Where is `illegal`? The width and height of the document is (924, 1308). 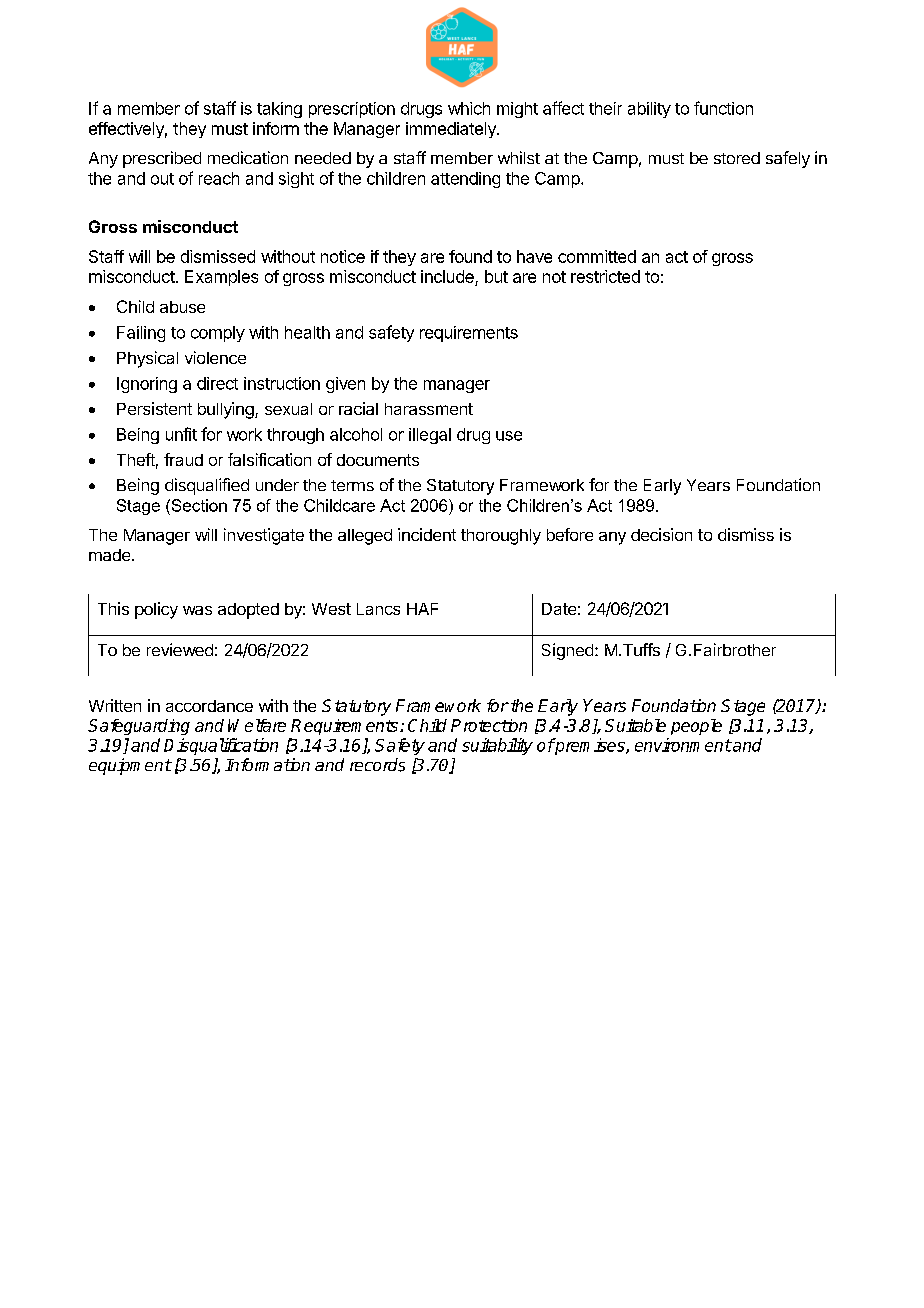 illegal is located at coordinates (430, 436).
